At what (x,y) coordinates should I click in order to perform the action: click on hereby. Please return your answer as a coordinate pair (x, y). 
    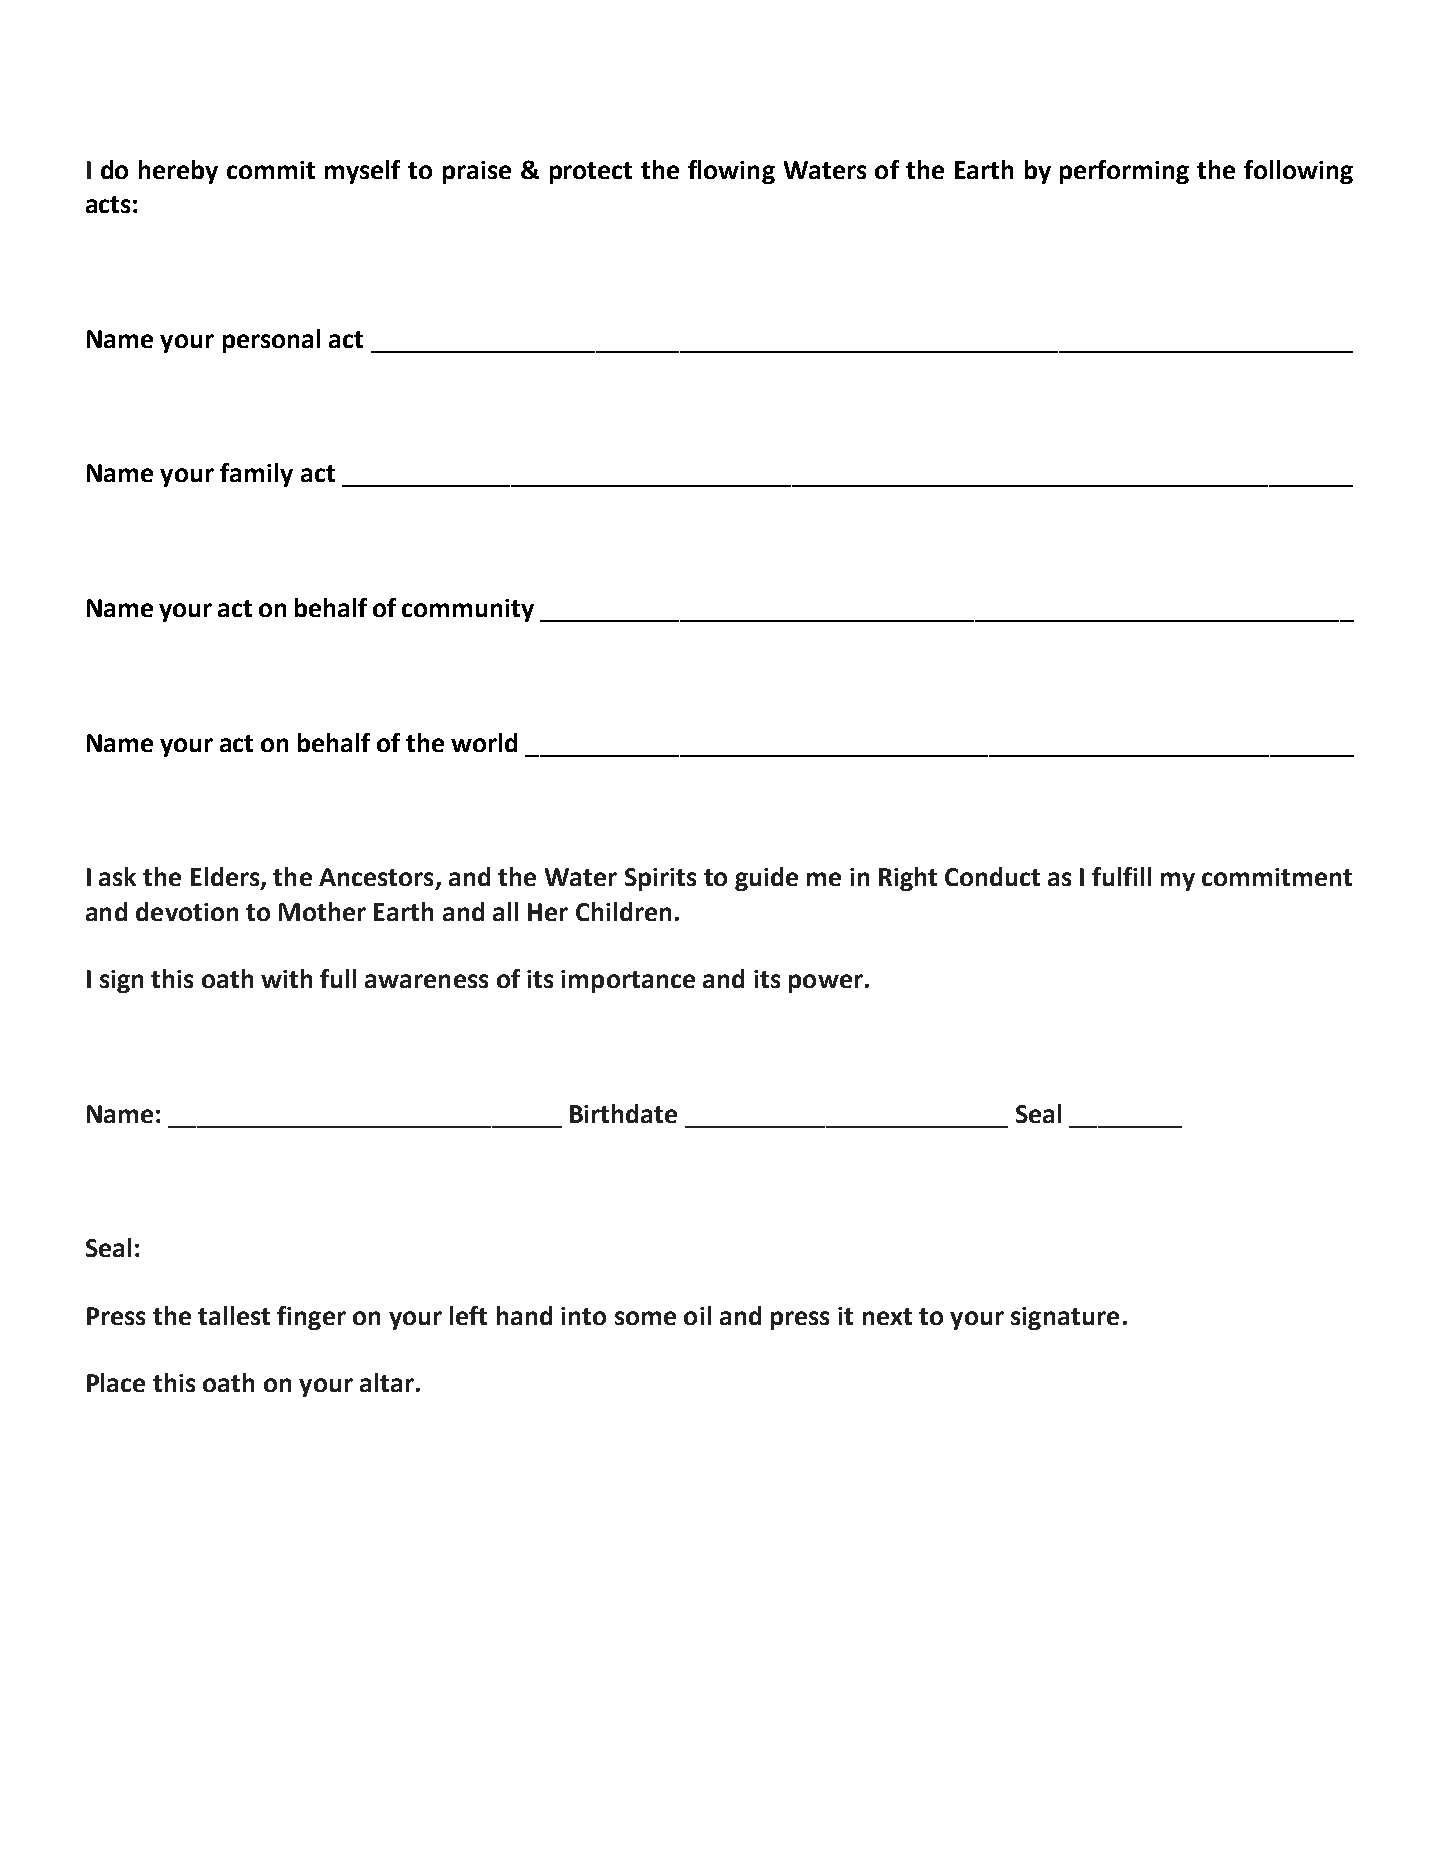
    Looking at the image, I should click on (178, 172).
